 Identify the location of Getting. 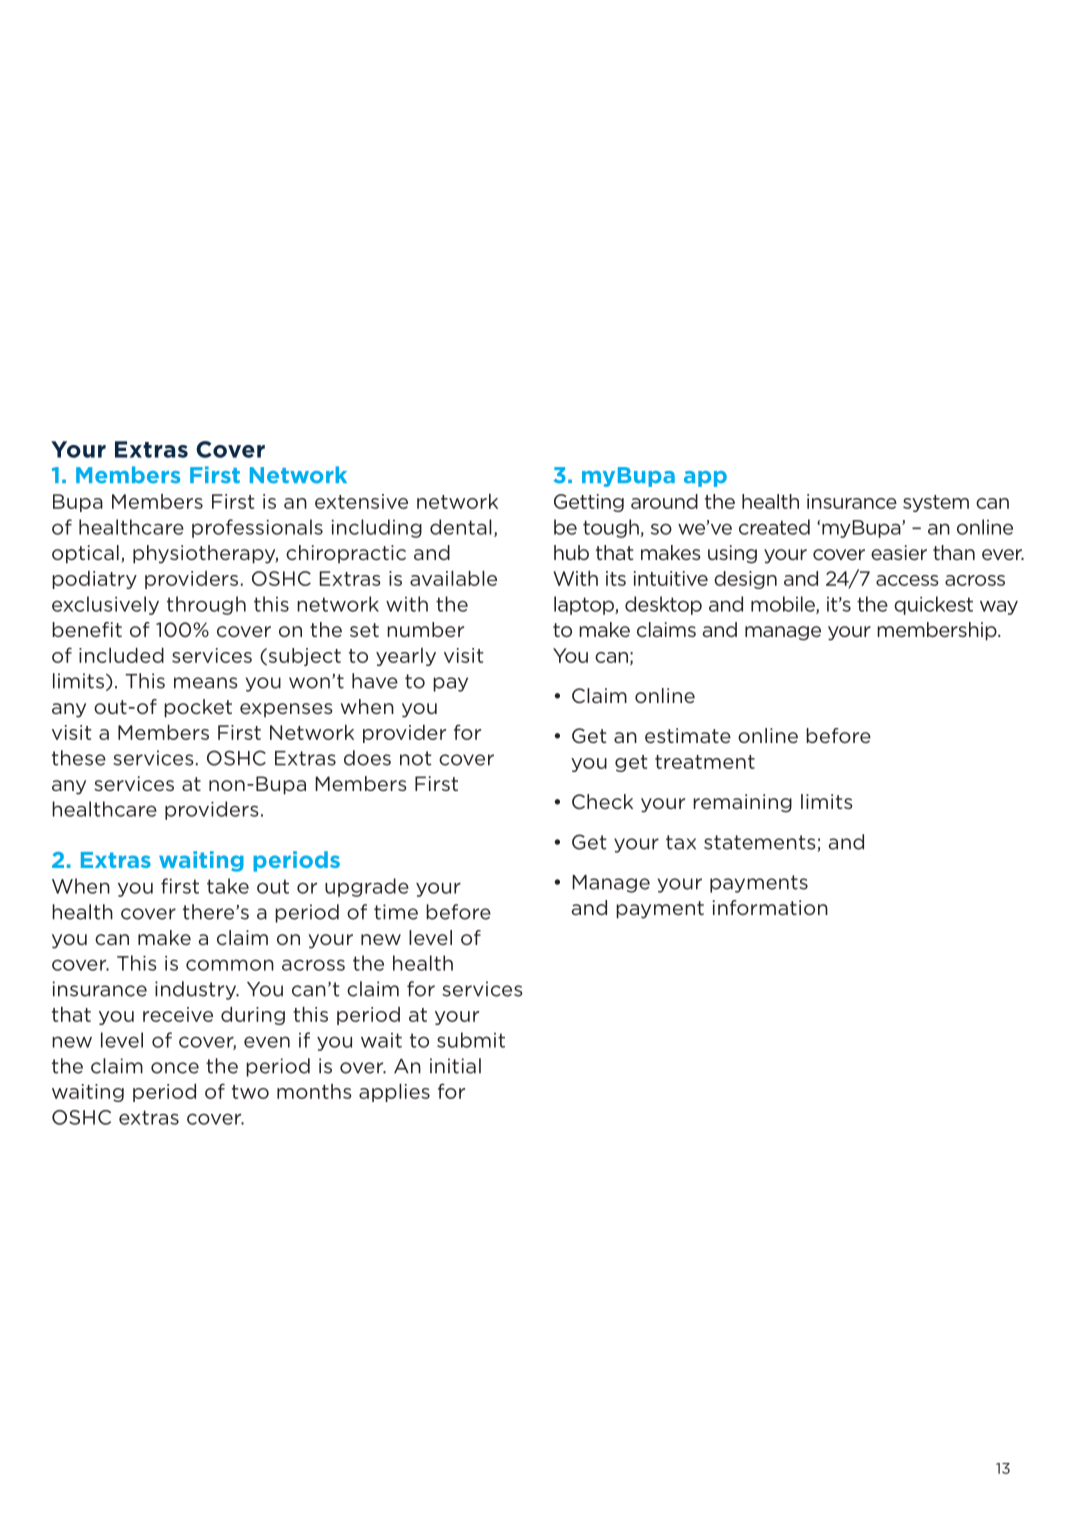
(589, 503).
